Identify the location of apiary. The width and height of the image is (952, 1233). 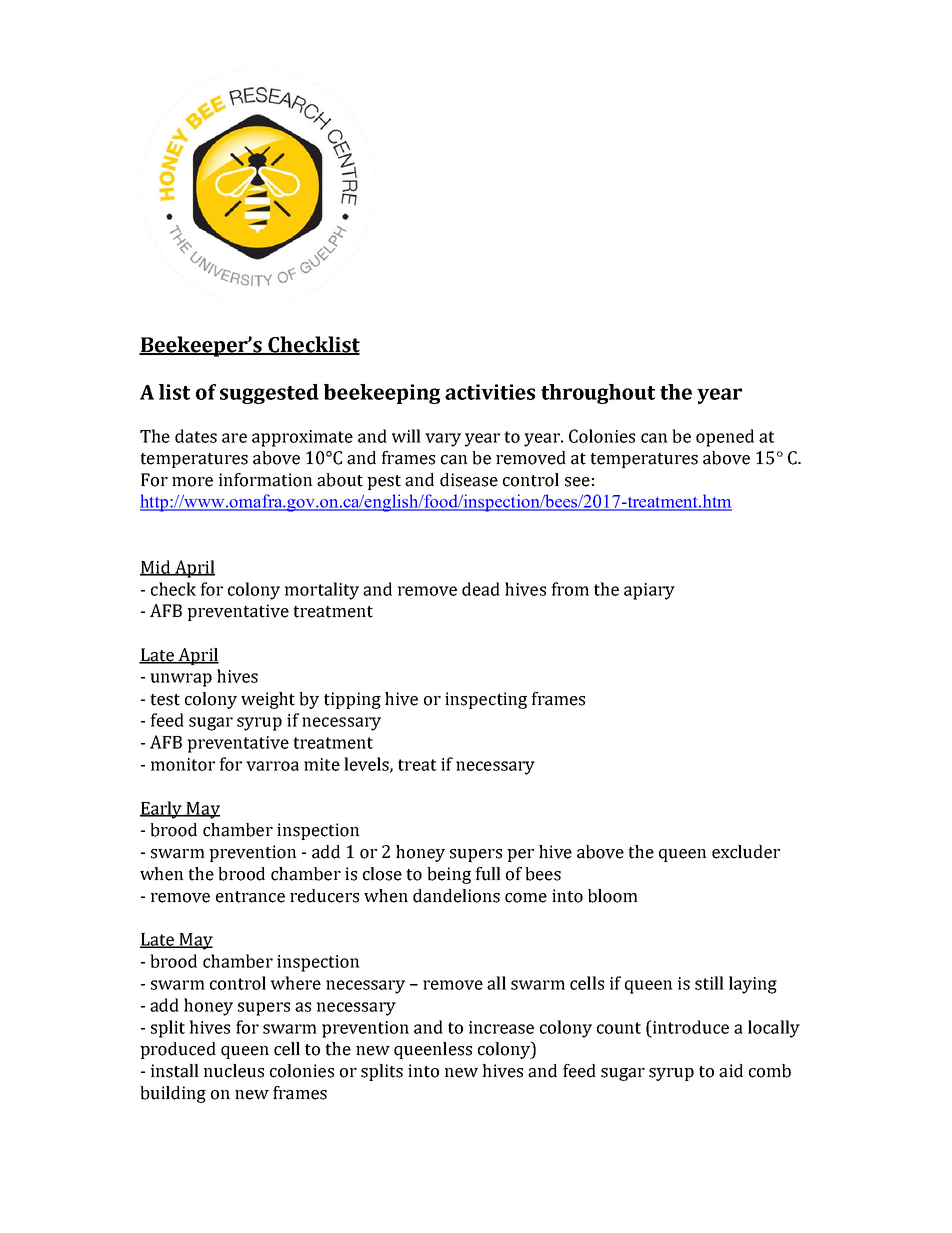
(649, 591).
